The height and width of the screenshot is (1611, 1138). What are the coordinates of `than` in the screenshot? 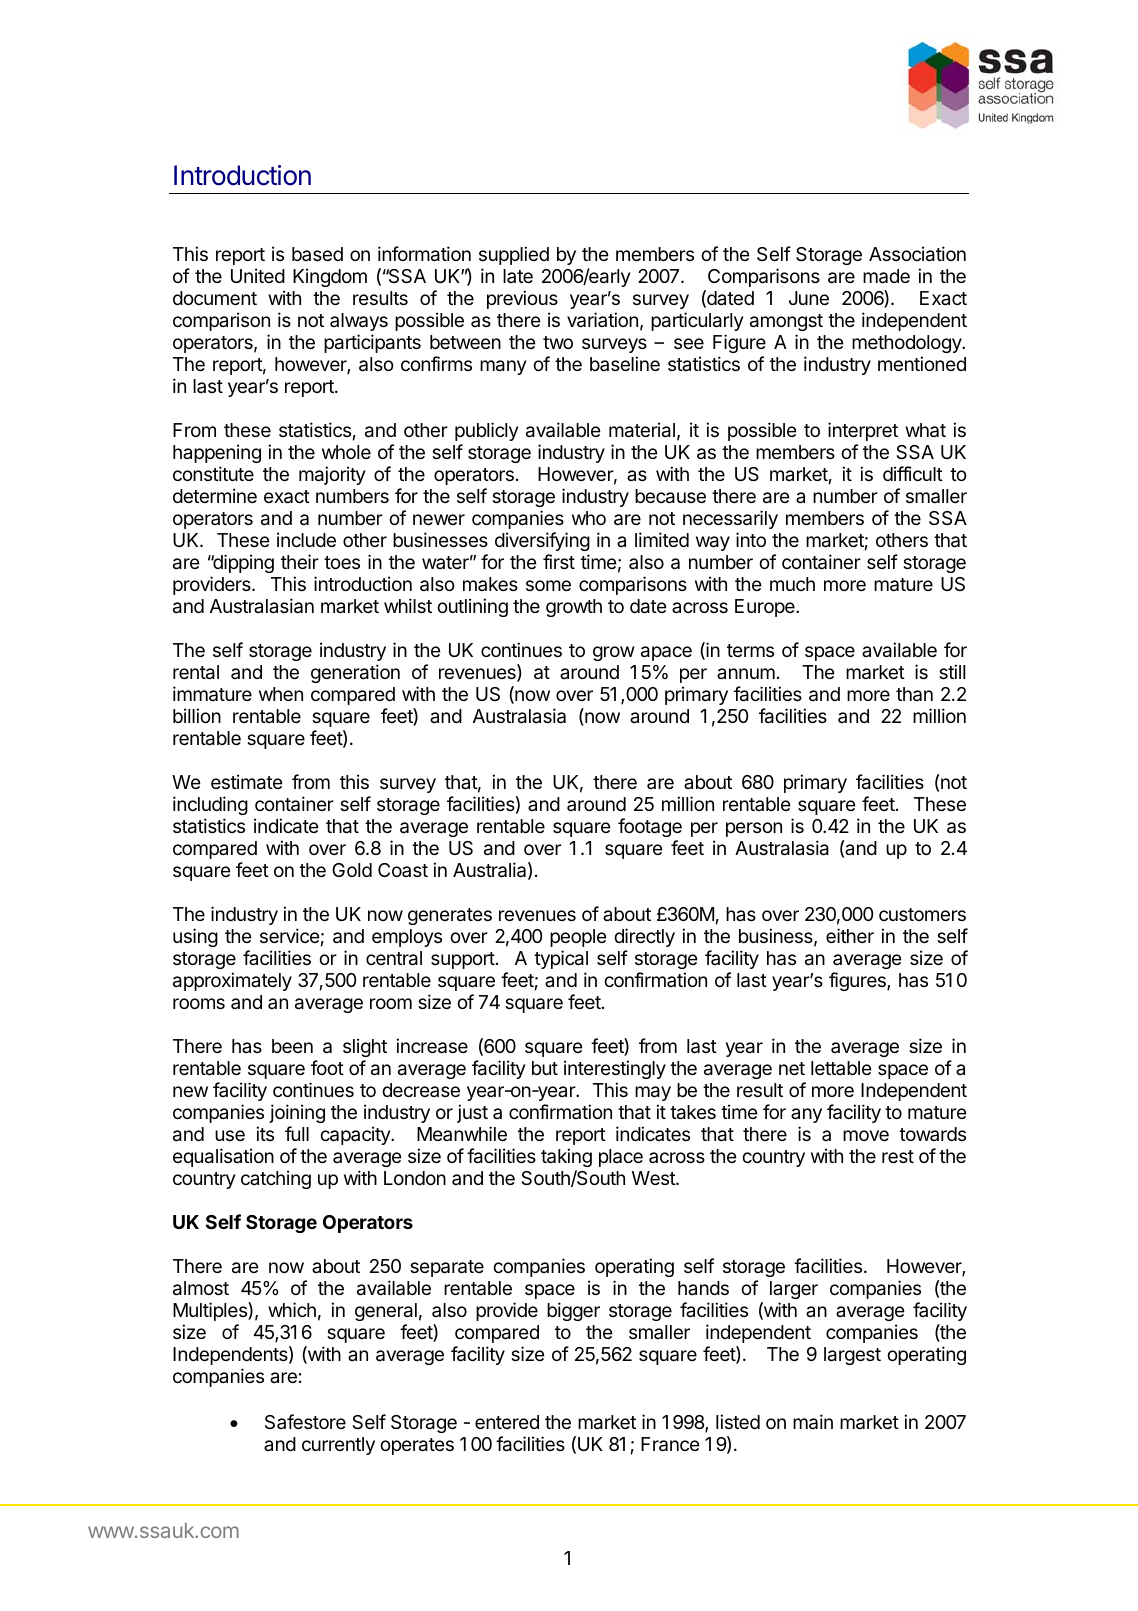 It's located at (914, 694).
